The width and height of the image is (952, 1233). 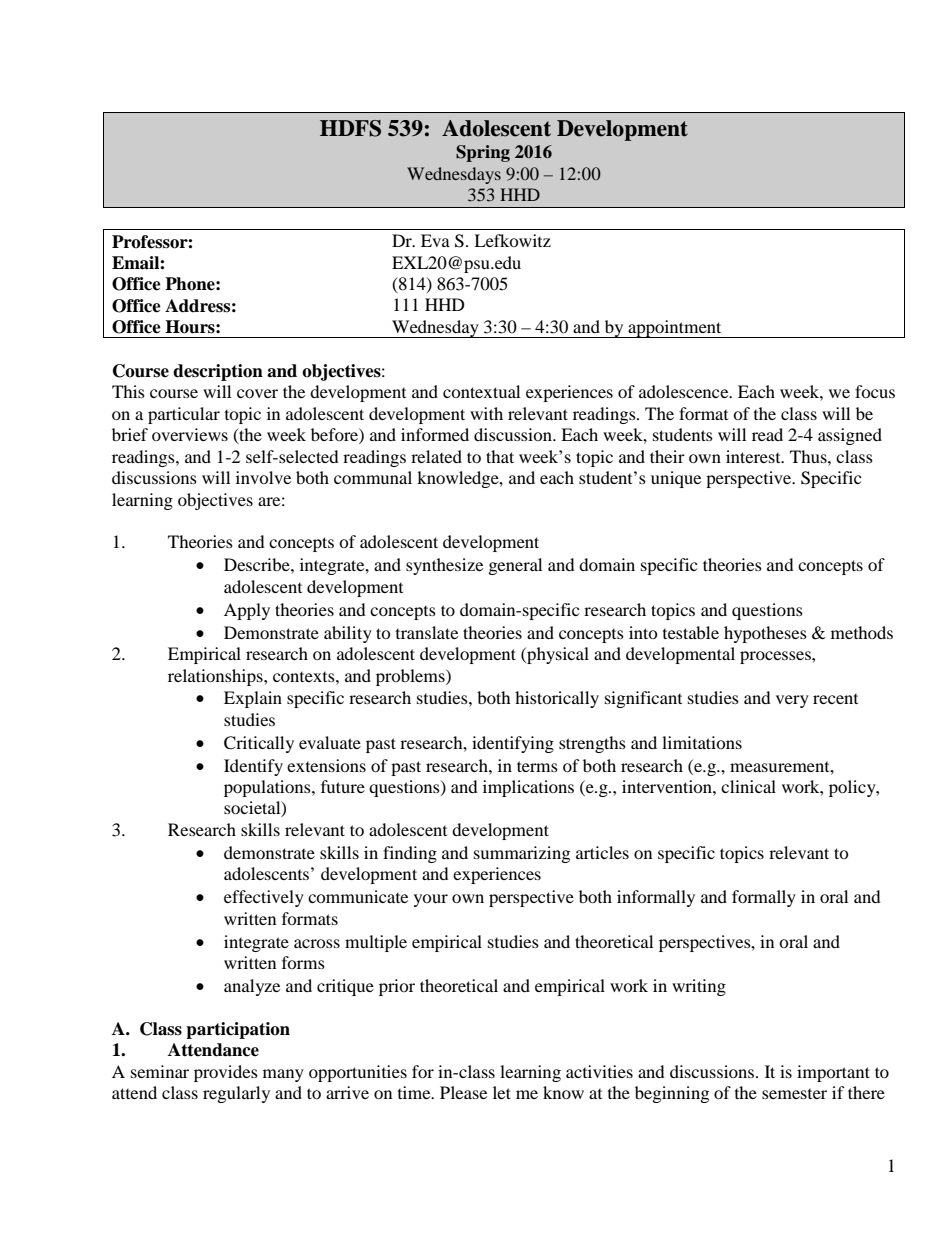 I want to click on hypotheses, so click(x=765, y=634).
